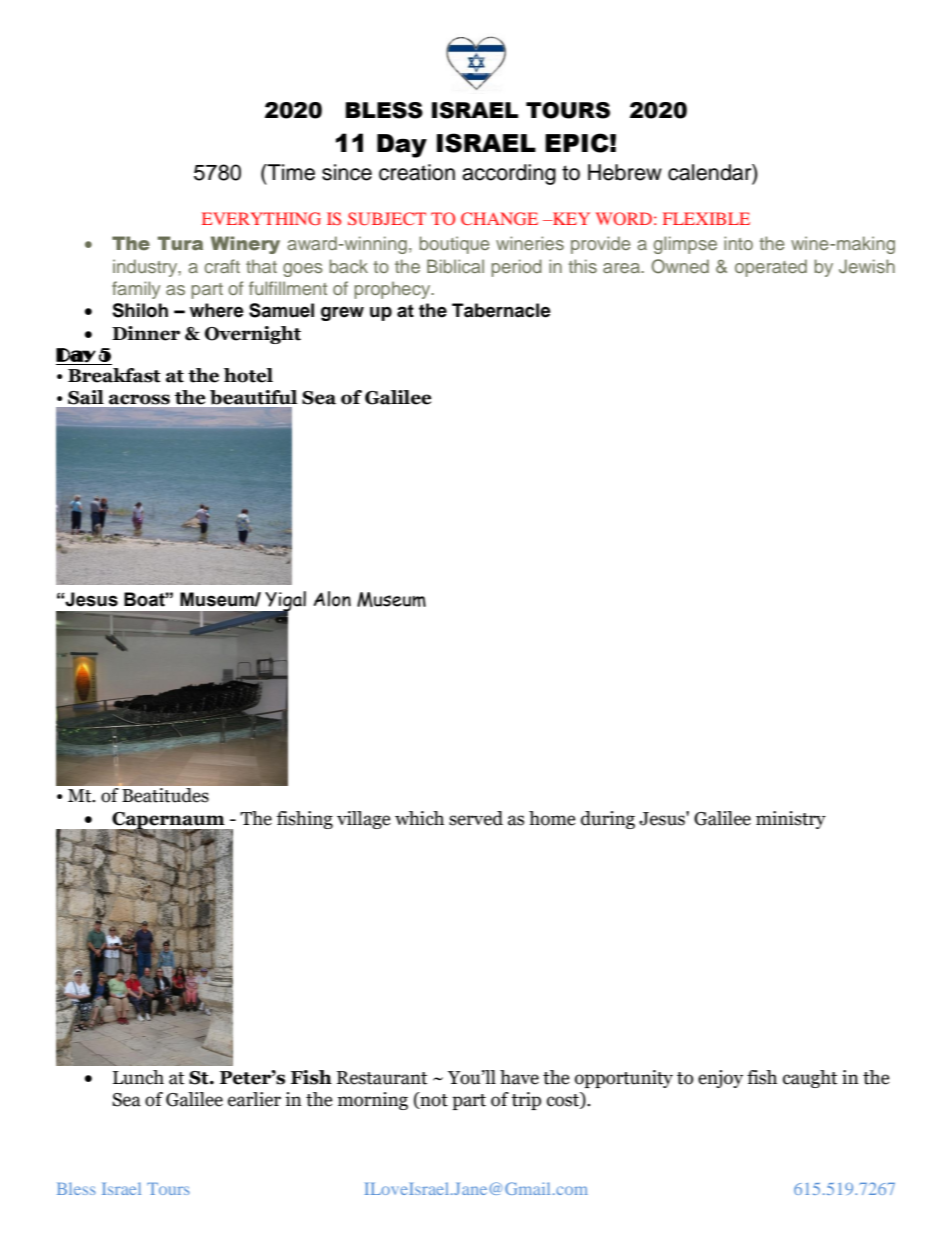 The image size is (952, 1233). What do you see at coordinates (810, 1079) in the screenshot?
I see `caught` at bounding box center [810, 1079].
